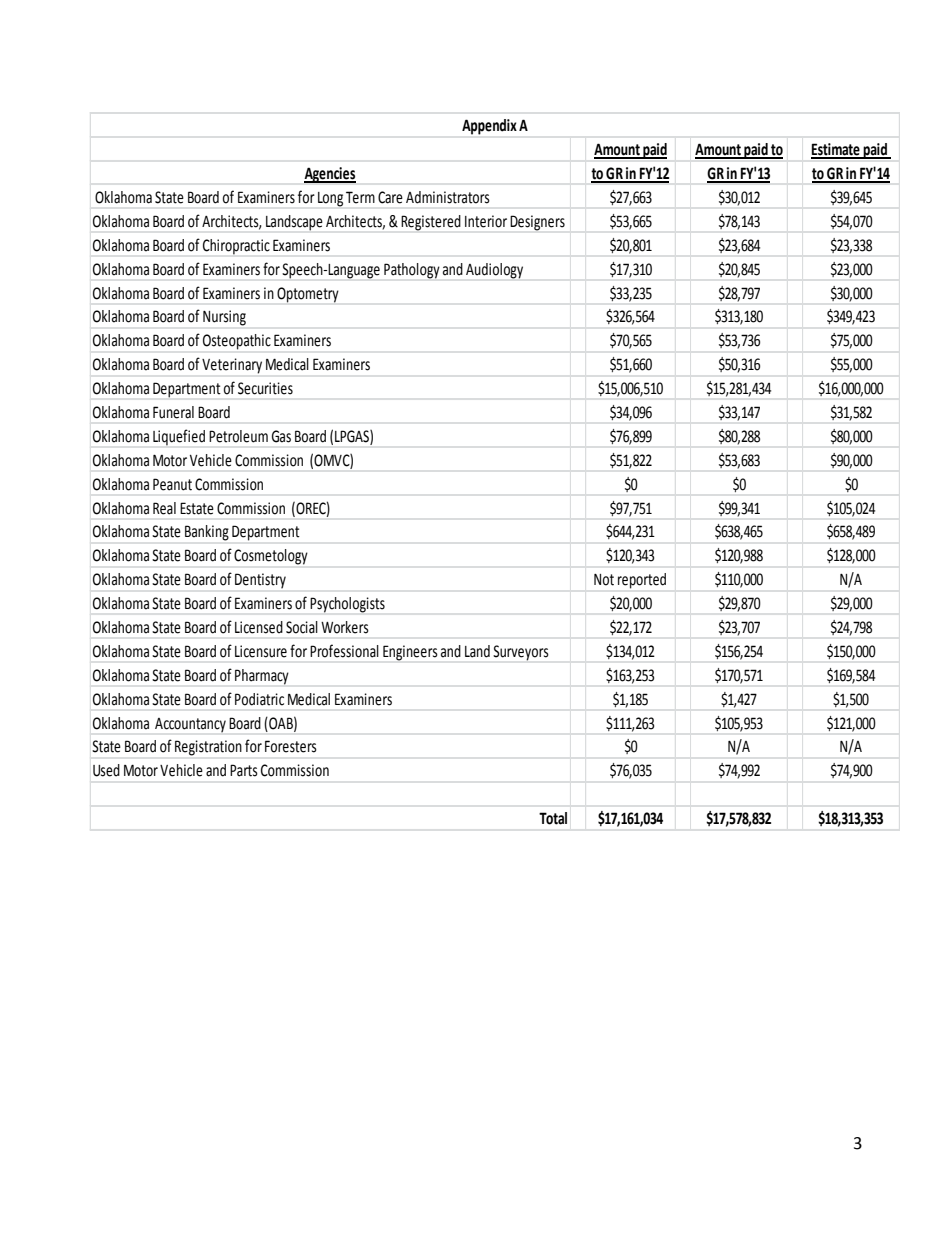  Describe the element at coordinates (410, 653) in the screenshot. I see `Engineers` at that location.
